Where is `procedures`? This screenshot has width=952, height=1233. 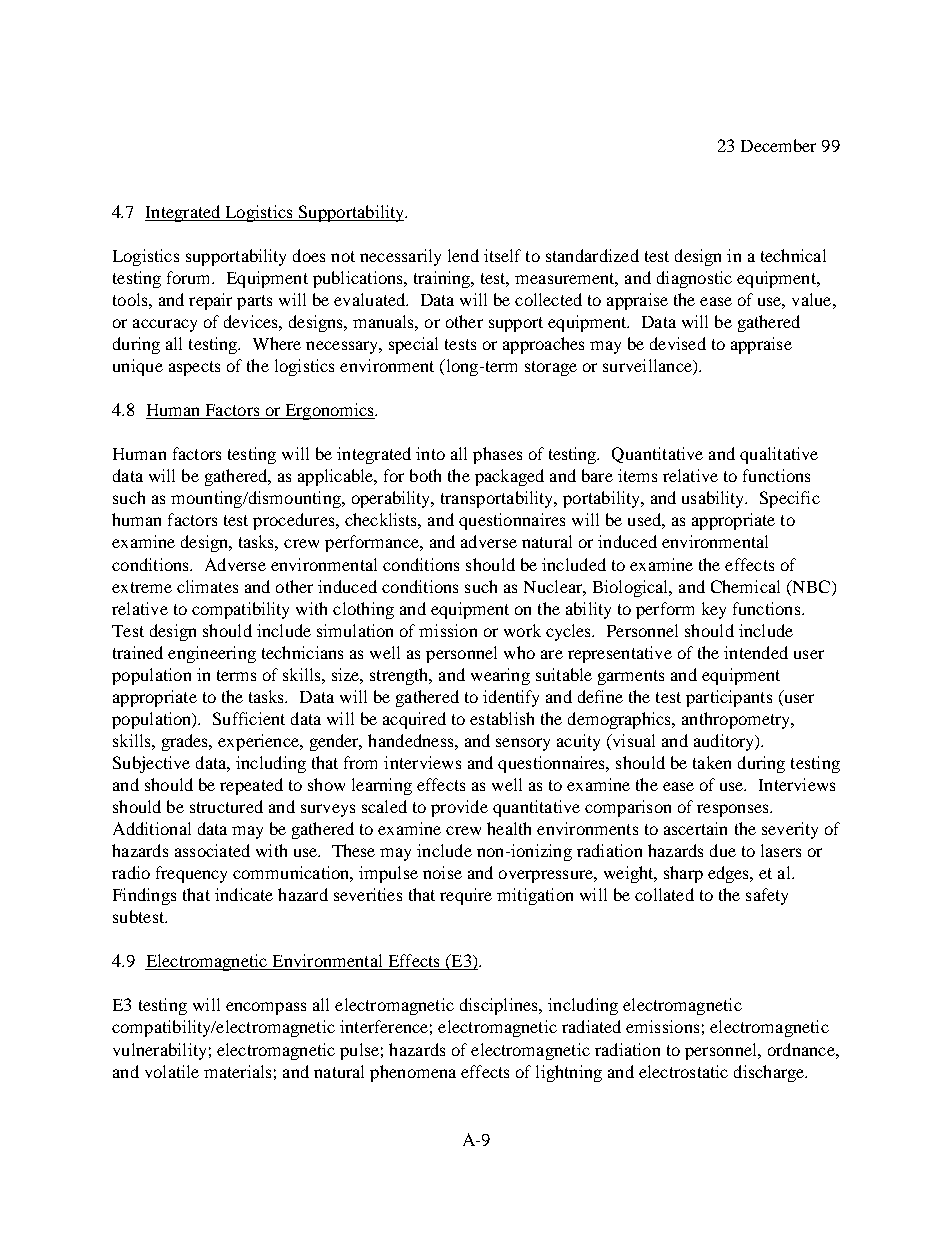 procedures is located at coordinates (295, 521).
